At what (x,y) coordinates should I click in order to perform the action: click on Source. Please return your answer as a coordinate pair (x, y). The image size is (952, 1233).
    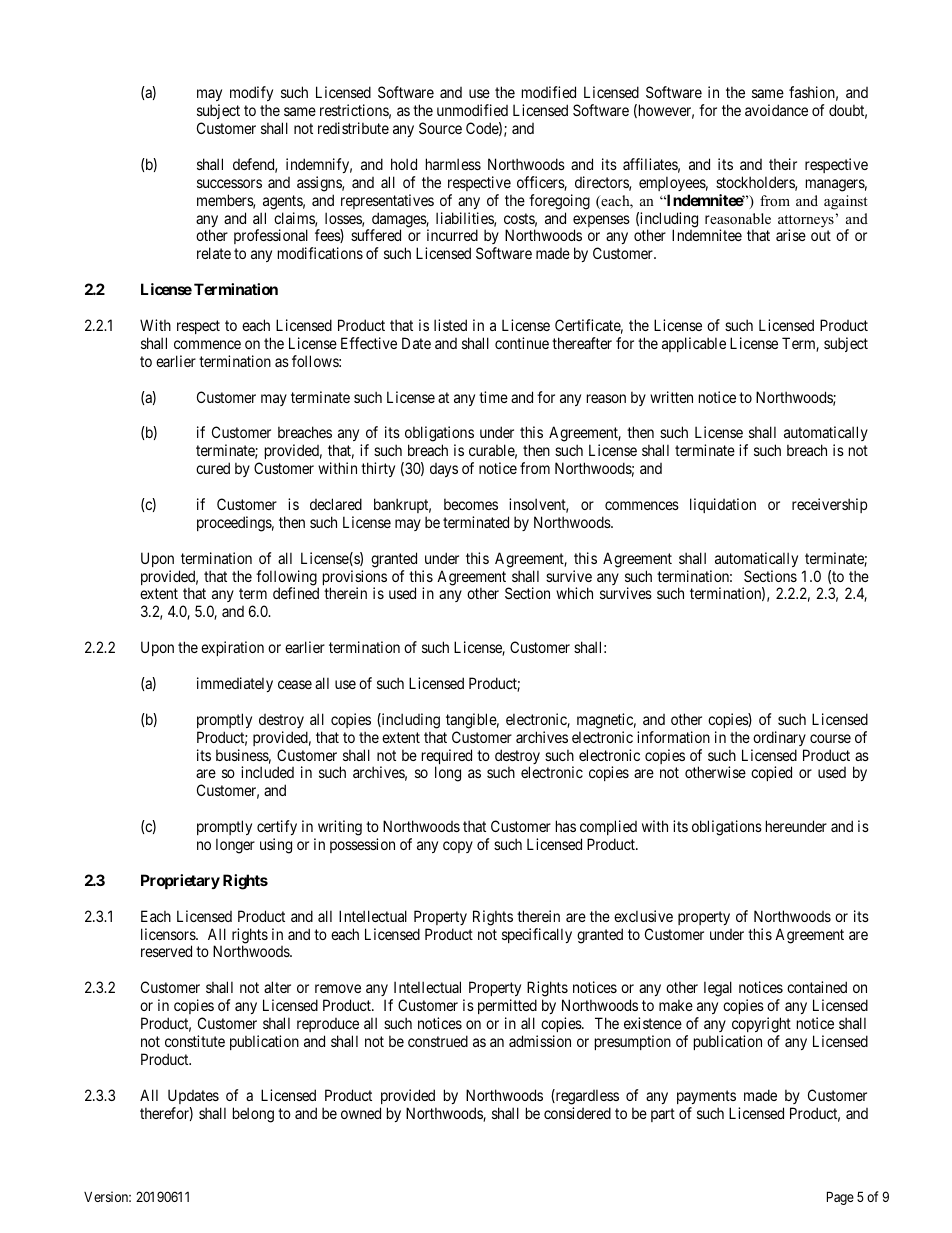
    Looking at the image, I should click on (440, 128).
